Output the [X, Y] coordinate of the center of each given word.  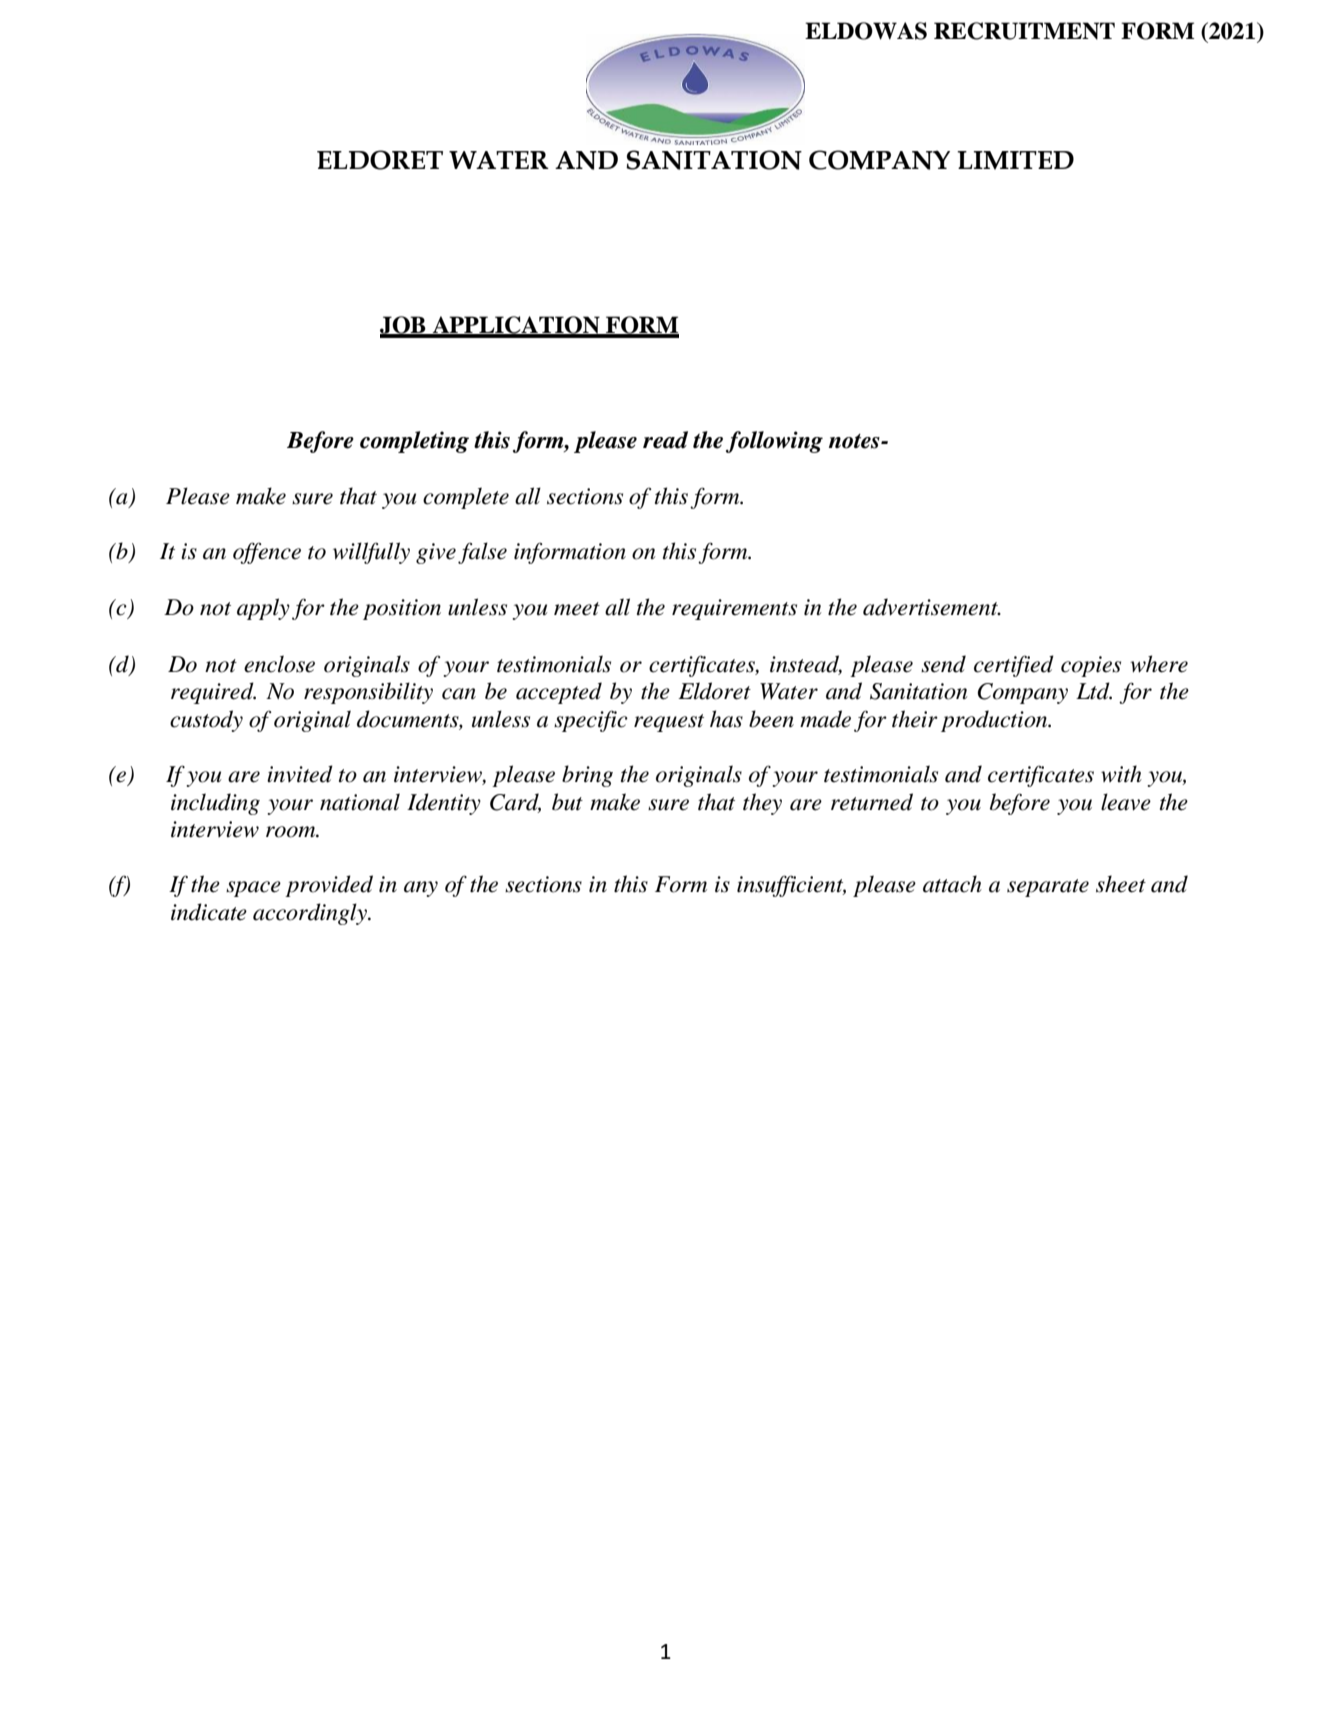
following [774, 442]
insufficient [791, 886]
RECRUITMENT [1024, 31]
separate [1048, 888]
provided [329, 886]
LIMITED [1015, 160]
